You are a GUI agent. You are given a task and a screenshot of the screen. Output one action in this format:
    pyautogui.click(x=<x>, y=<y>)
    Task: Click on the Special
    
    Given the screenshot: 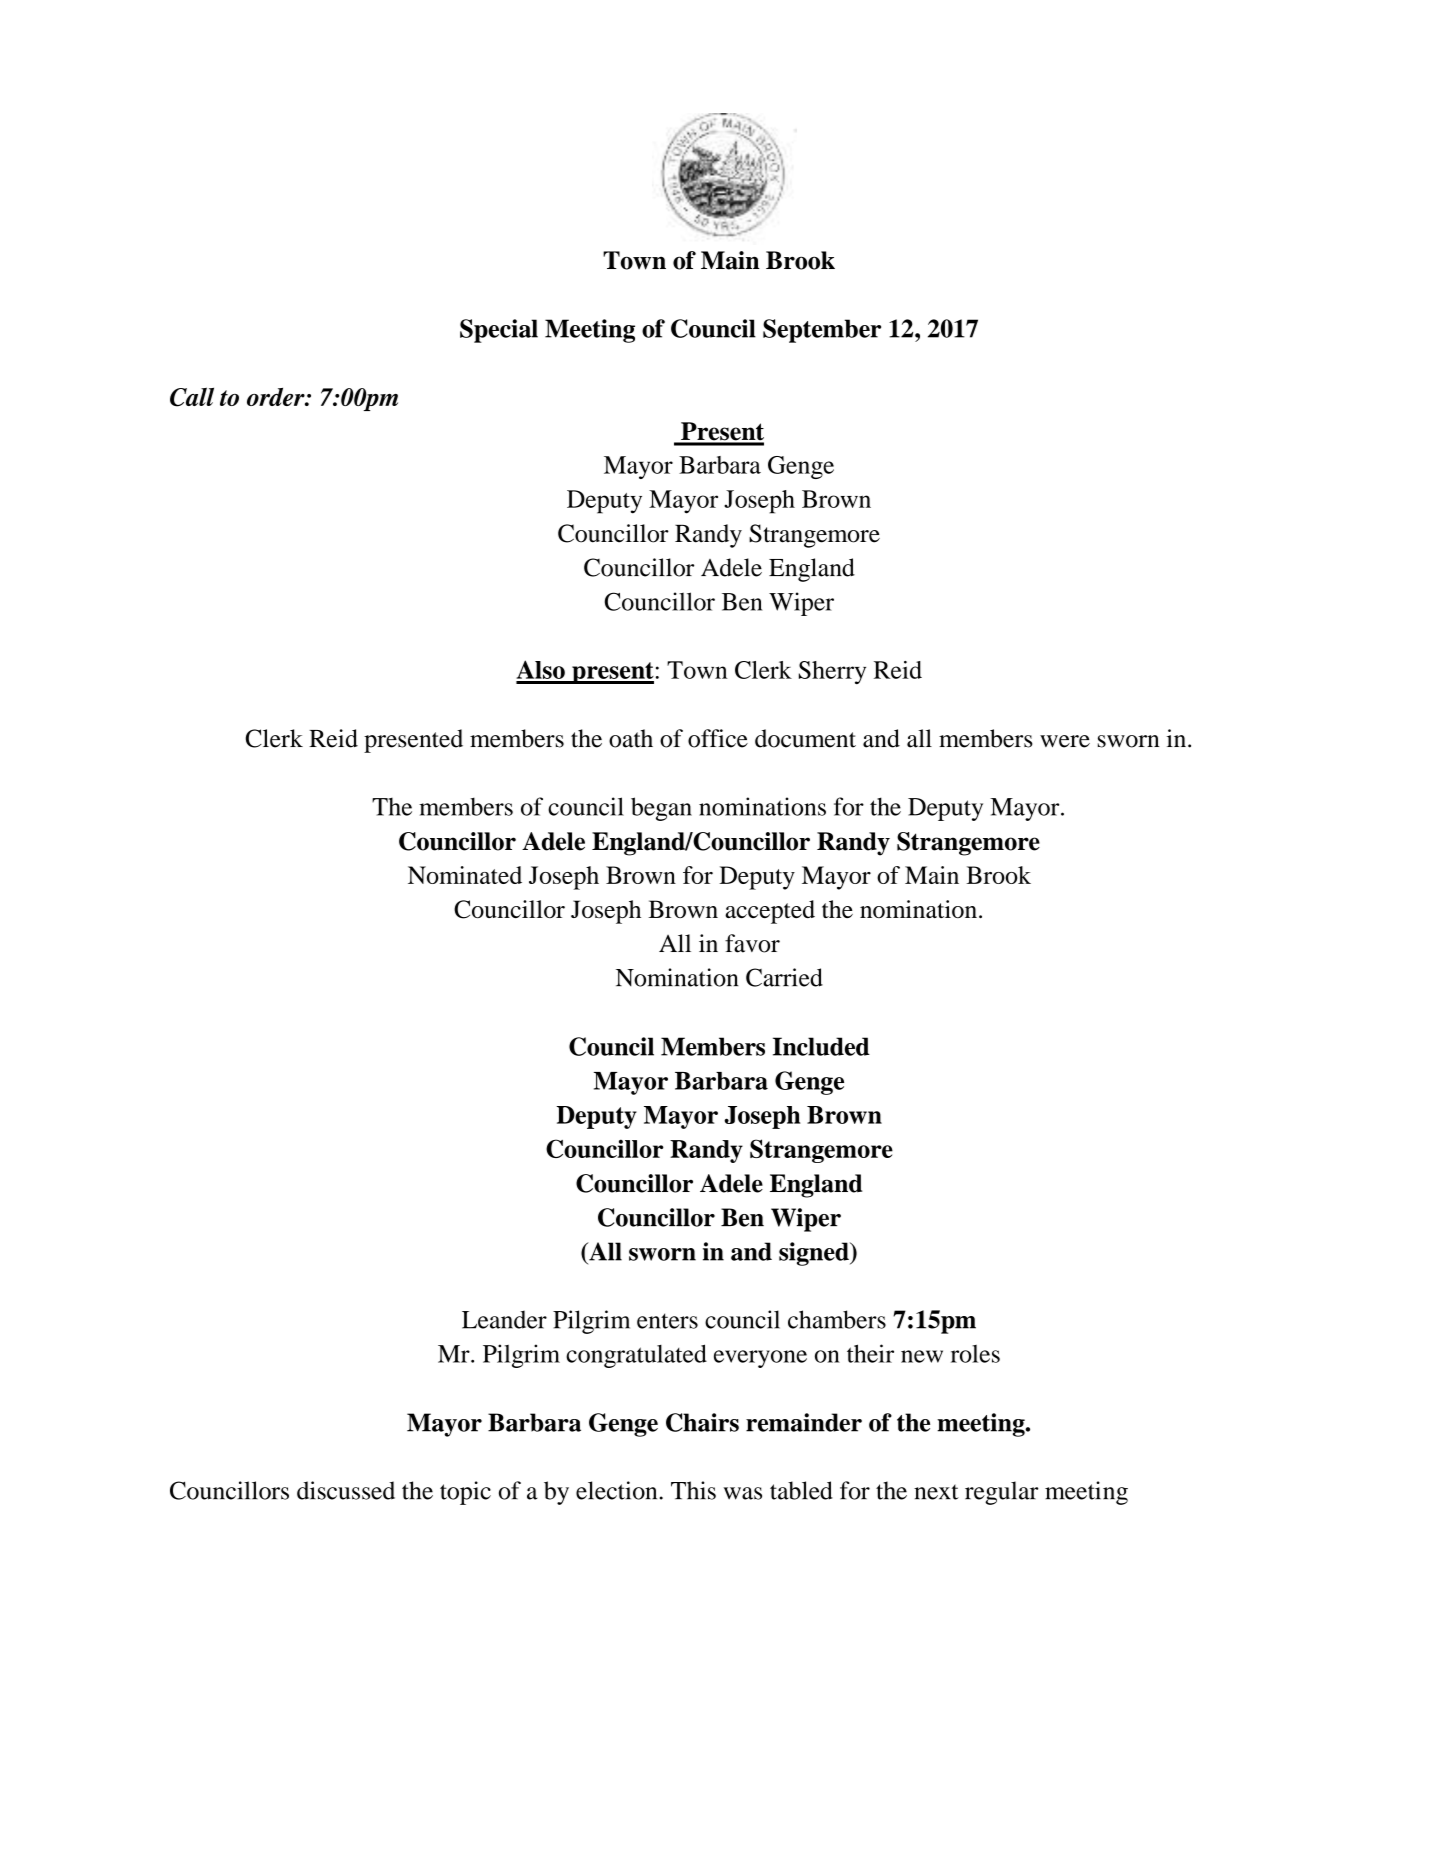 What is the action you would take?
    pyautogui.click(x=499, y=331)
